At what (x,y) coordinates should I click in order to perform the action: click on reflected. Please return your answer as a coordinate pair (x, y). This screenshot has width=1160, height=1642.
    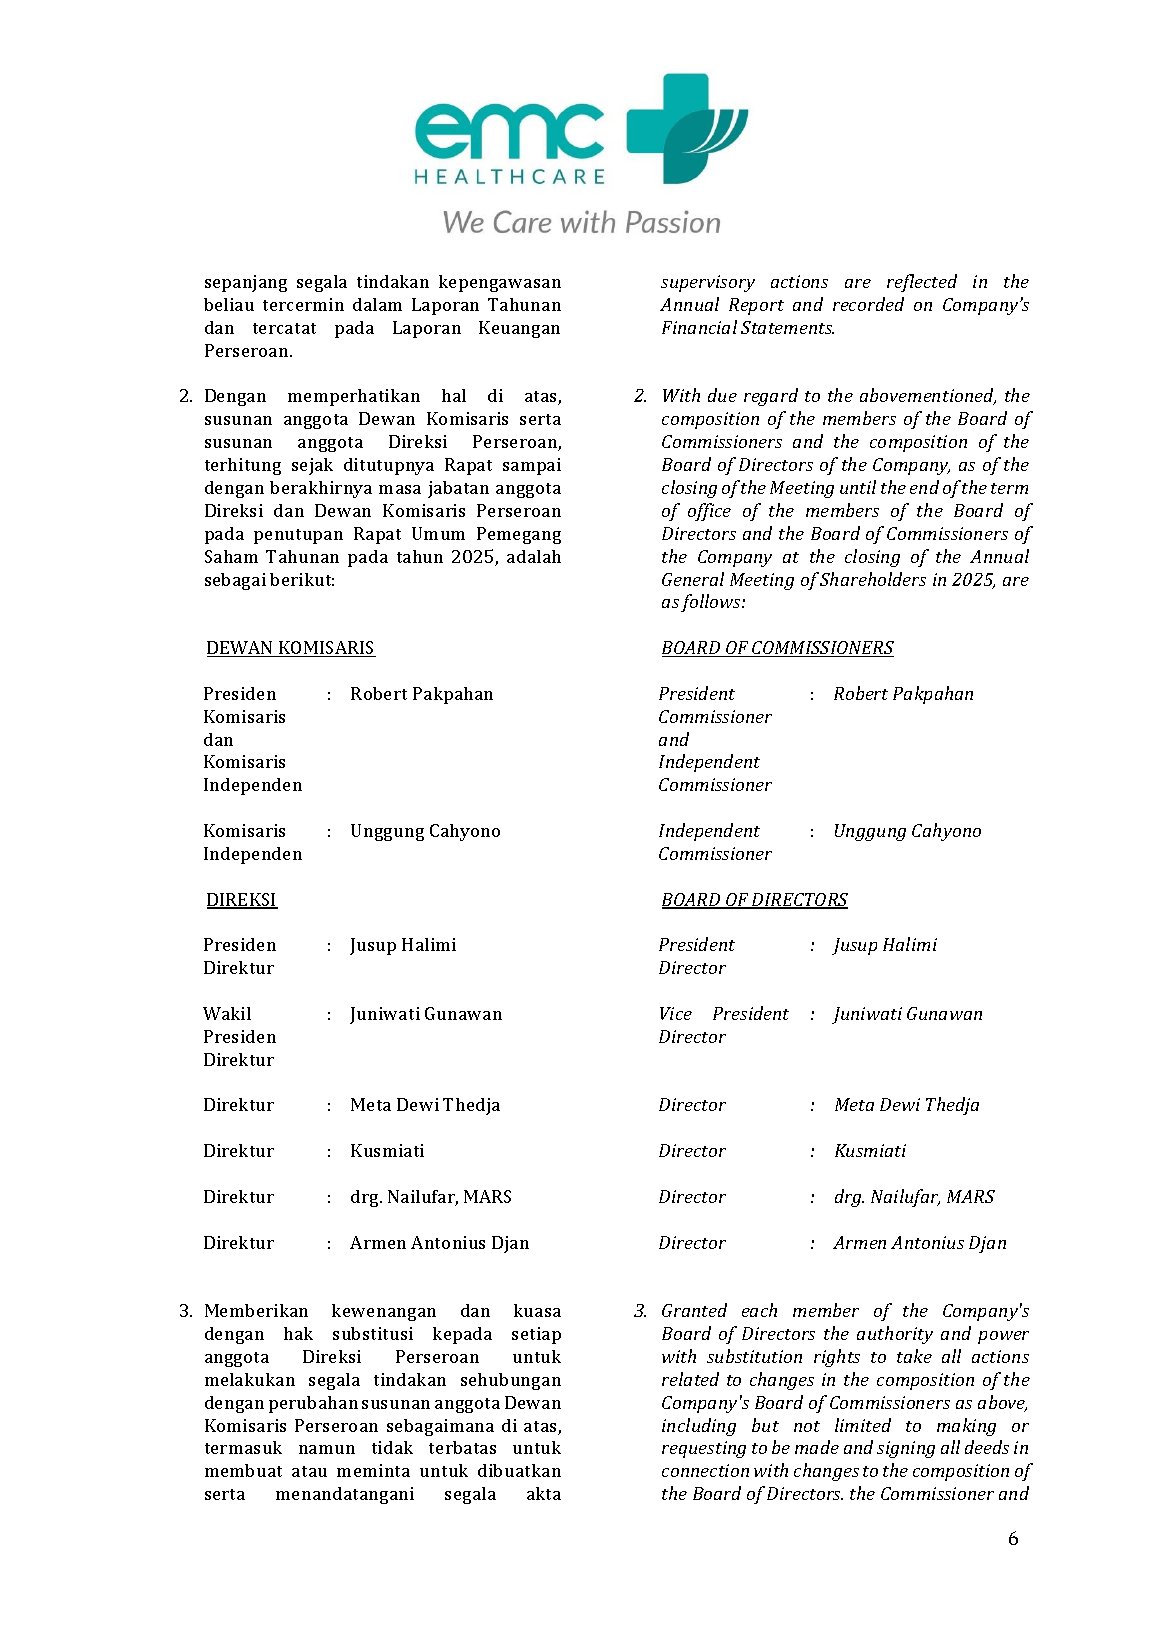
    Looking at the image, I should click on (922, 283).
